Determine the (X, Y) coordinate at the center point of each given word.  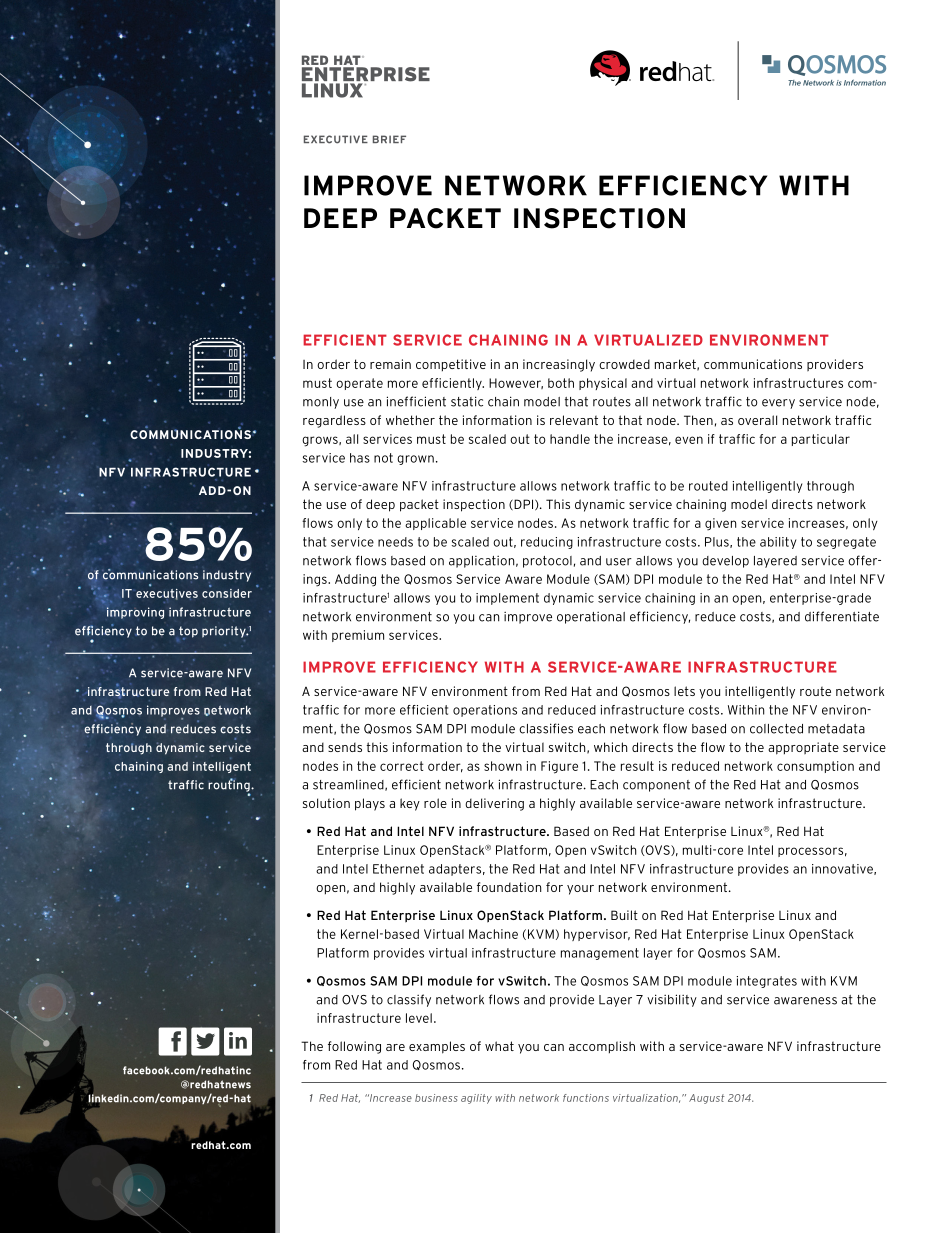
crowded (624, 364)
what (499, 1046)
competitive (451, 365)
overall (757, 420)
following (354, 1047)
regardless (334, 421)
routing (230, 786)
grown (415, 460)
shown (503, 766)
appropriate (803, 748)
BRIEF (389, 139)
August (707, 1099)
